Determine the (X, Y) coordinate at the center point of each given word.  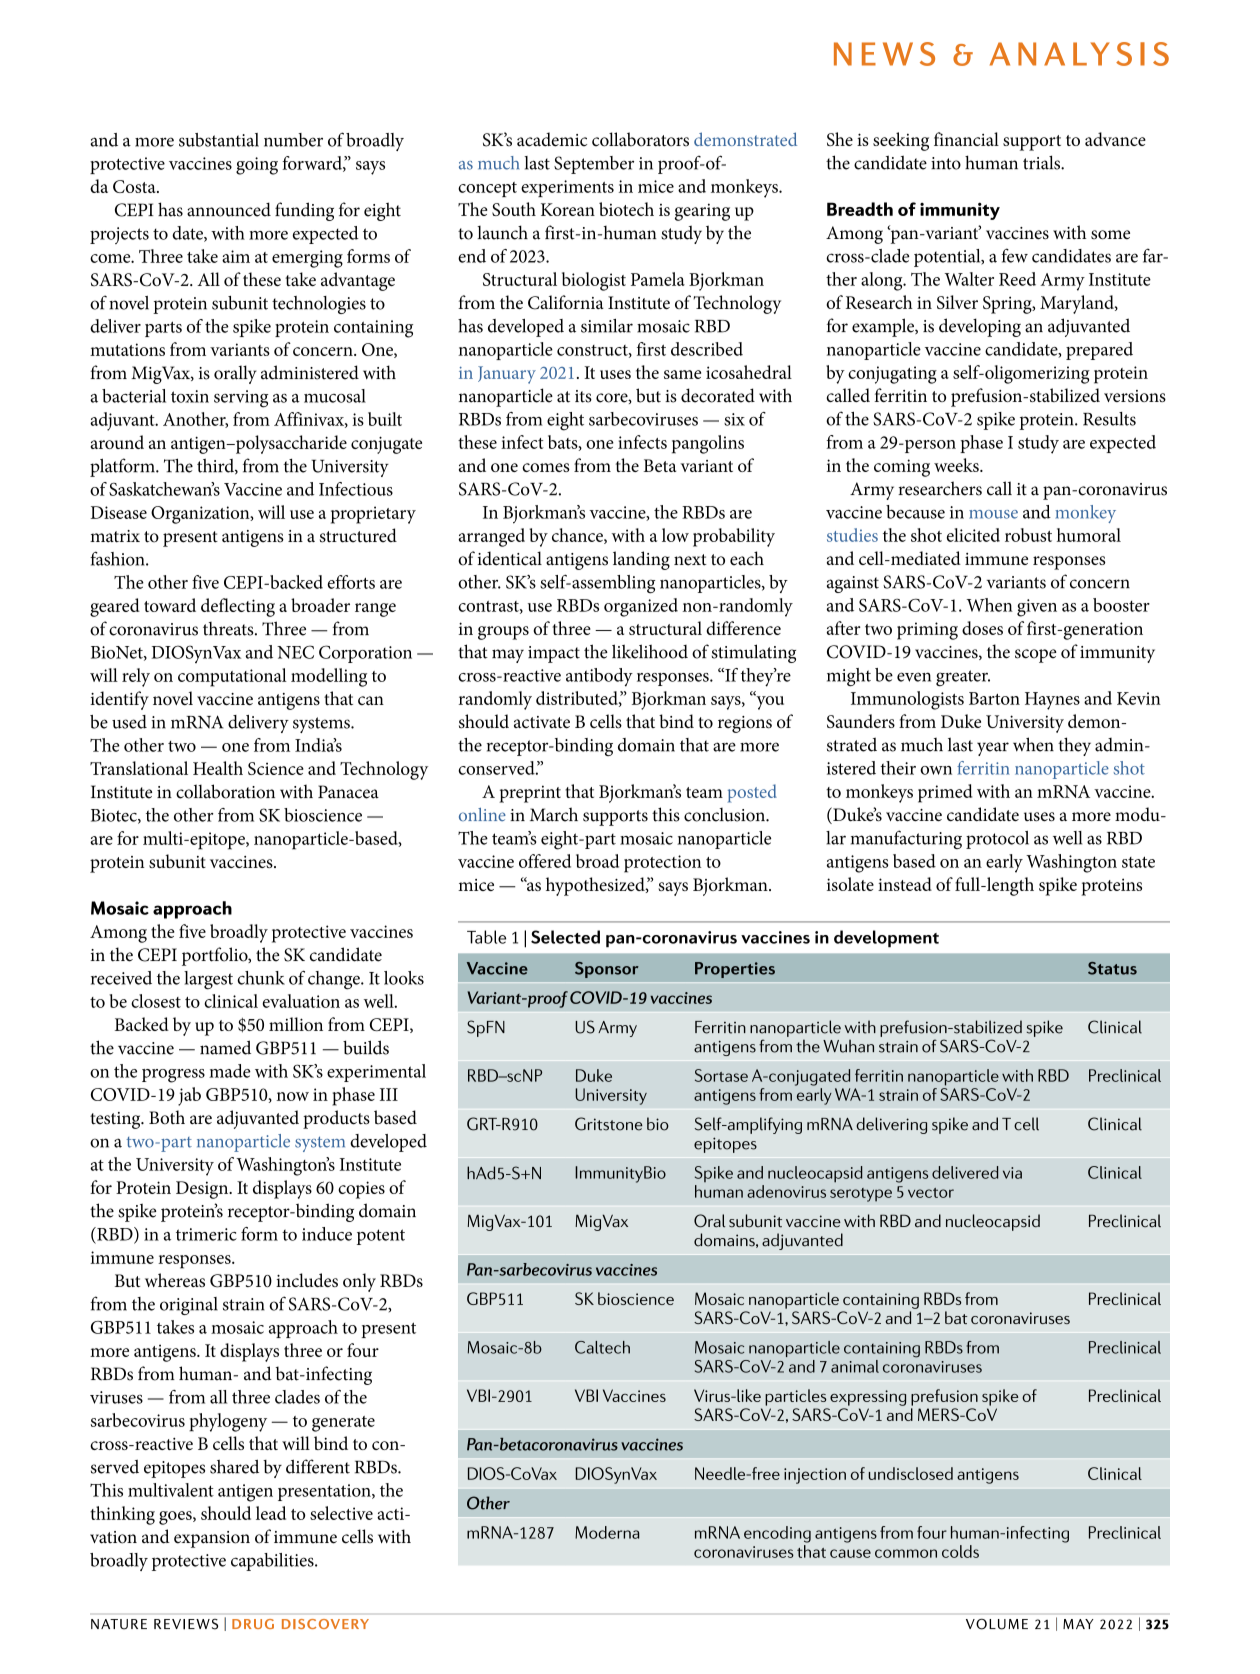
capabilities (273, 1562)
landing (641, 560)
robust (1028, 535)
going (257, 166)
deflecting (238, 607)
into (946, 163)
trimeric (206, 1234)
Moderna (607, 1532)
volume (997, 1624)
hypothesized (596, 886)
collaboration (225, 791)
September (594, 165)
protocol (997, 840)
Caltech (602, 1347)
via (1012, 1173)
